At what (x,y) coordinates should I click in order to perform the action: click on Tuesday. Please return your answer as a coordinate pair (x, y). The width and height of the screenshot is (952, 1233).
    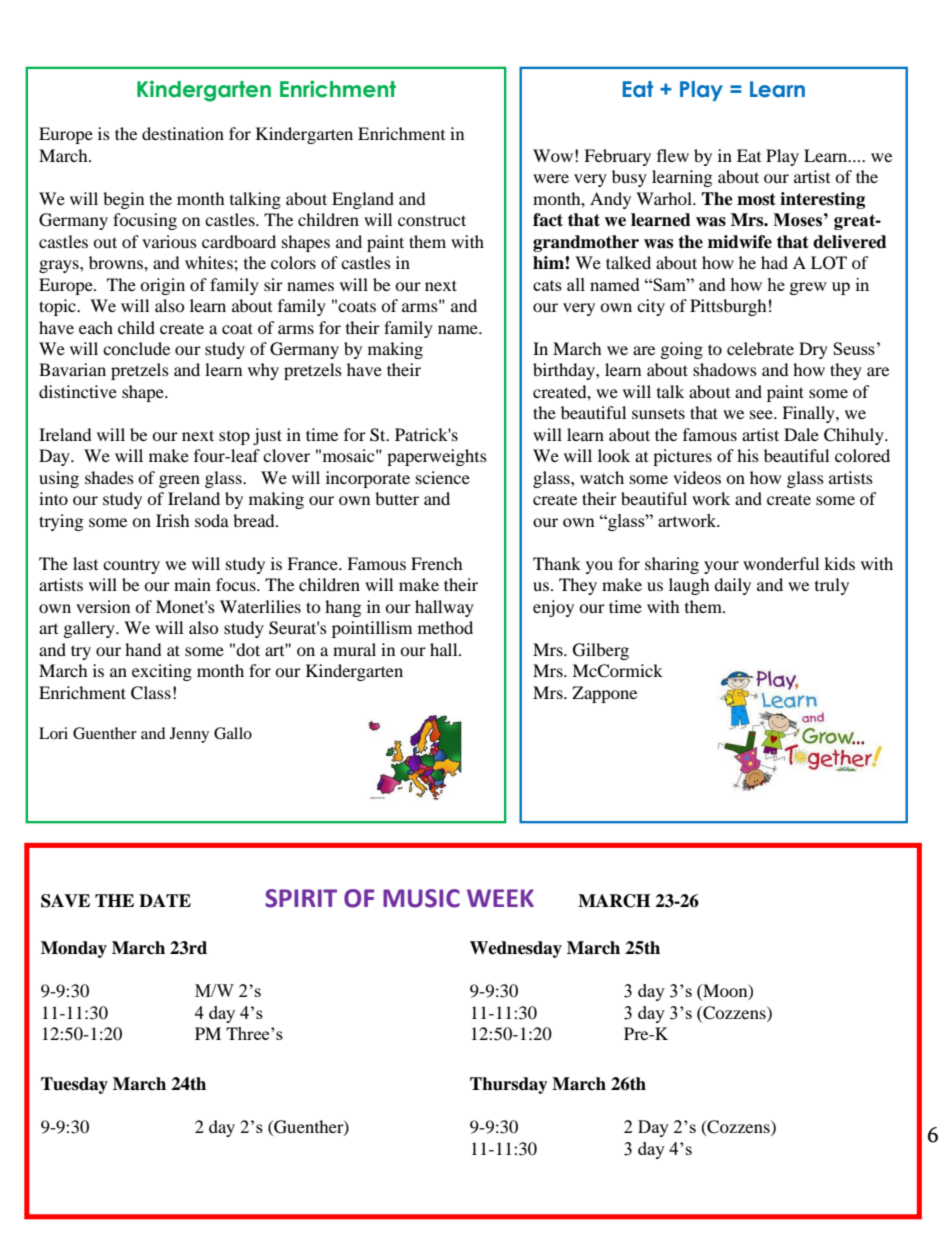
    Looking at the image, I should click on (74, 1085).
